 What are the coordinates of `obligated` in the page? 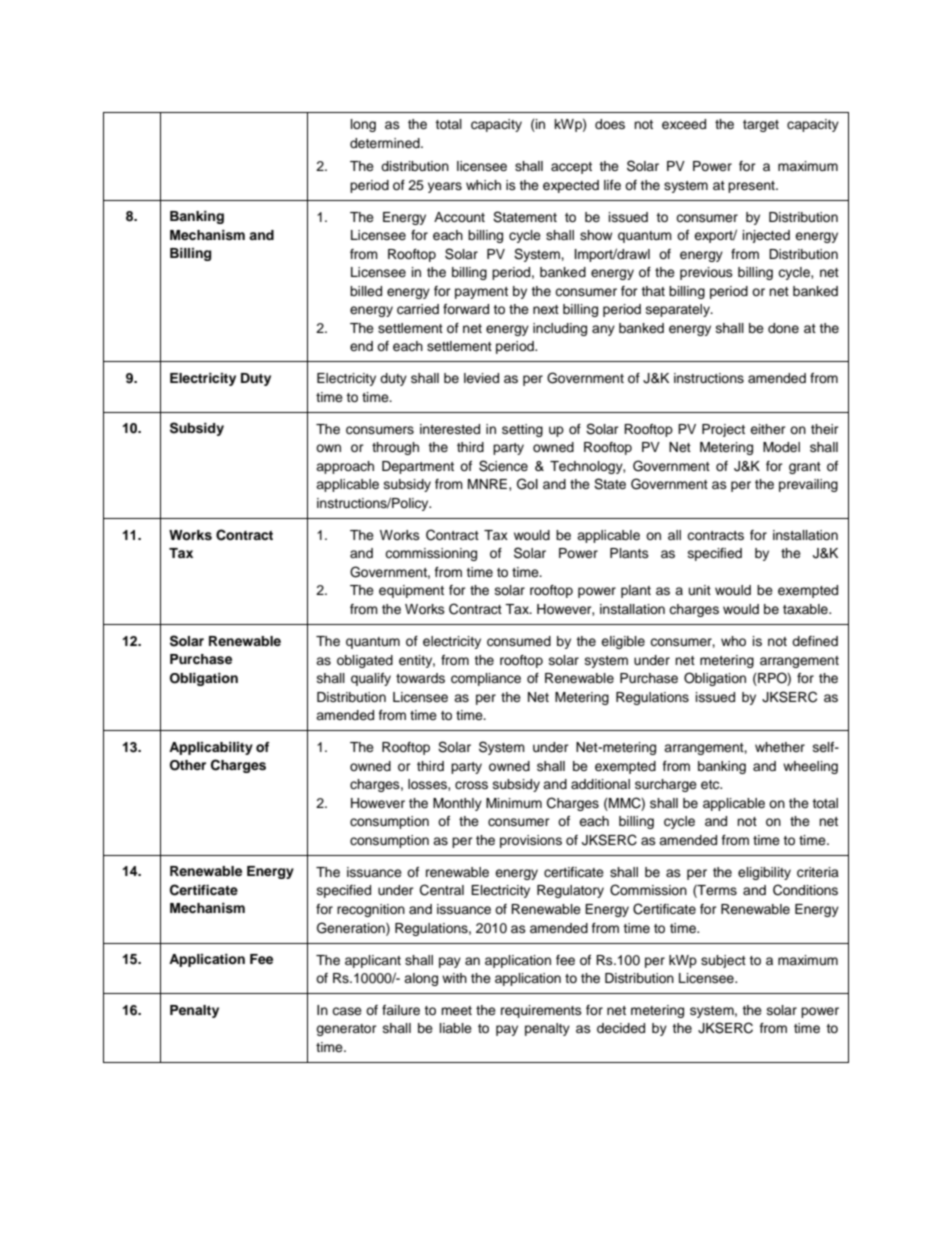 It's located at (365, 661).
